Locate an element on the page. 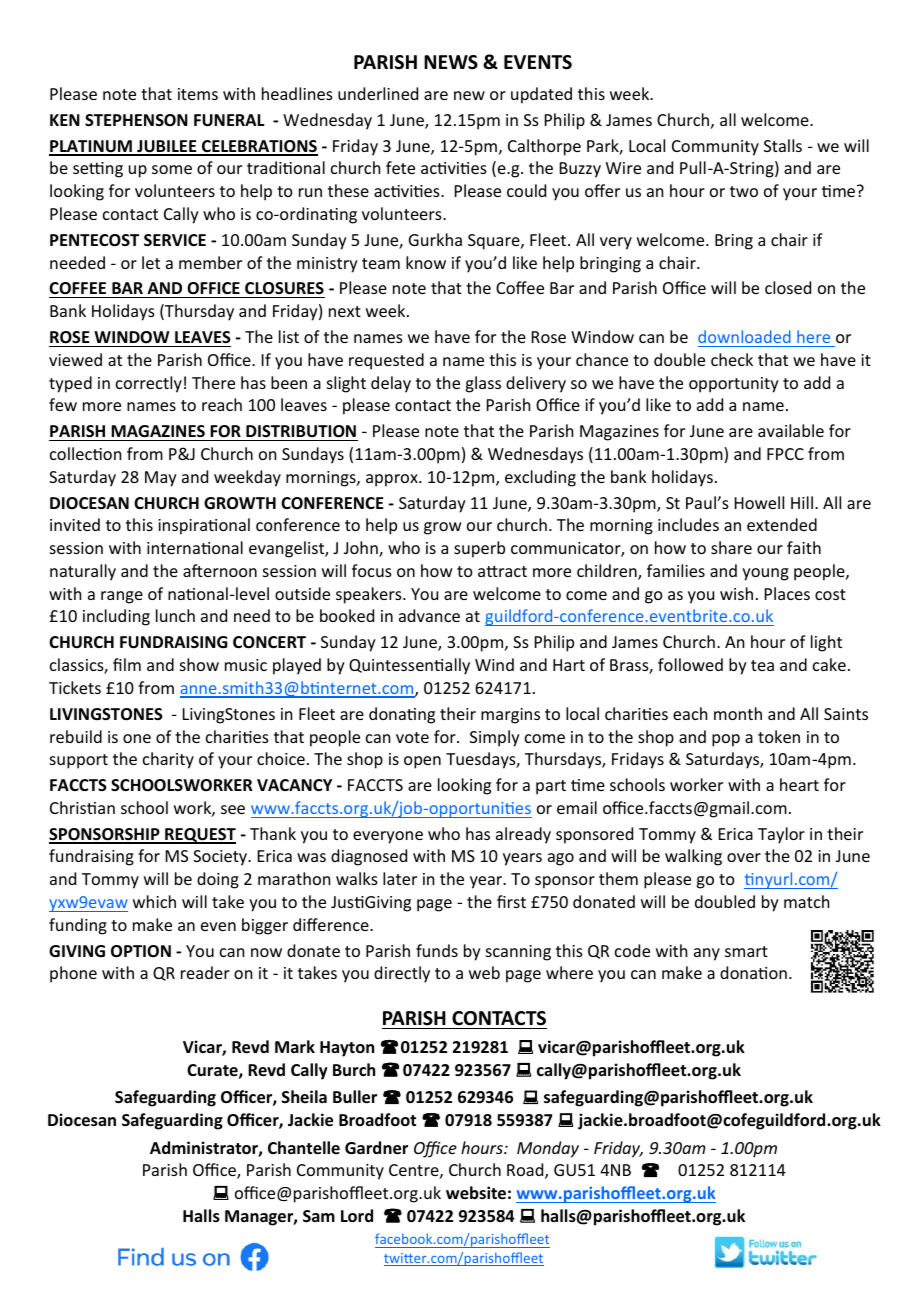 This page has width=924, height=1308. STEPHENSON is located at coordinates (136, 120).
